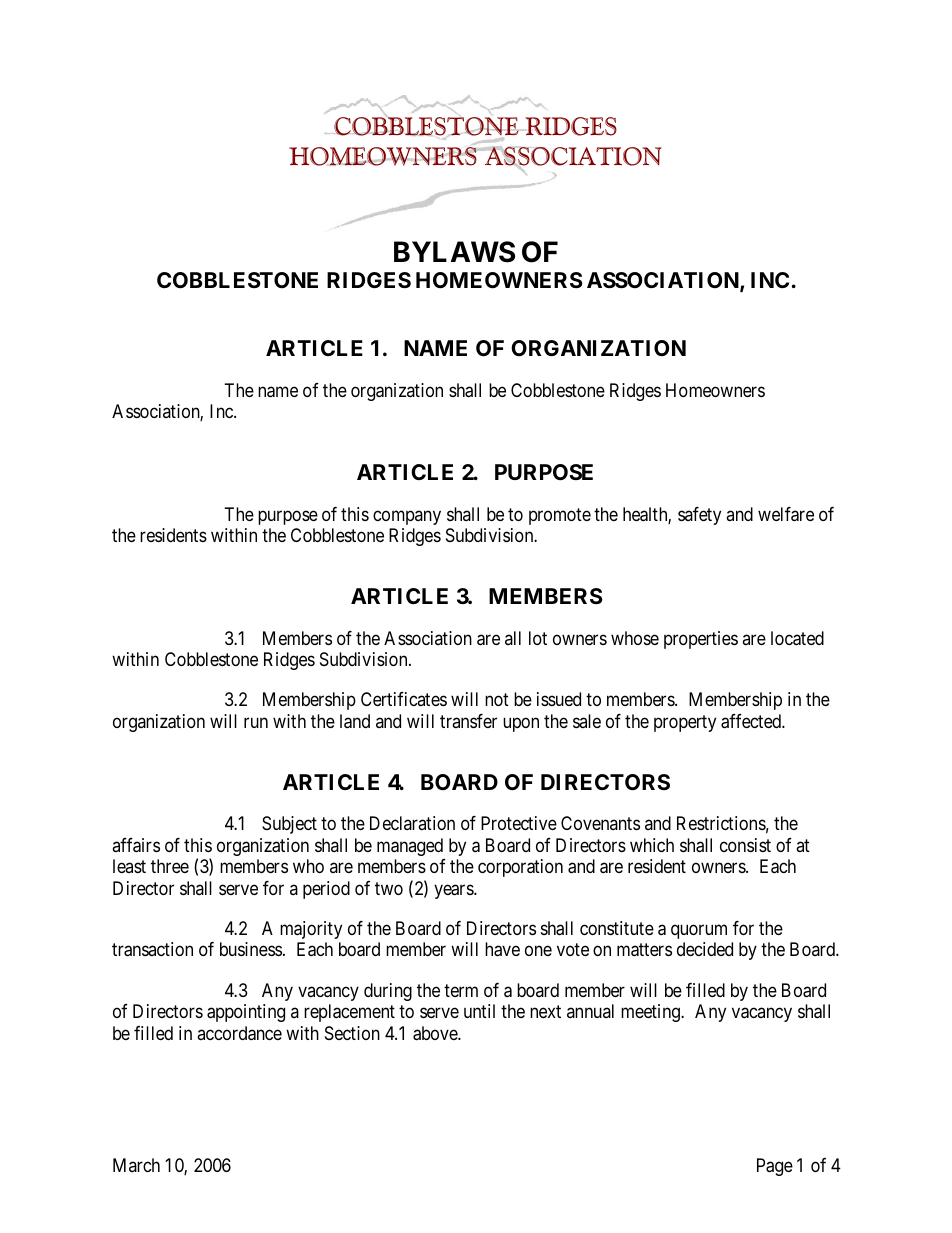 The height and width of the screenshot is (1233, 952). Describe the element at coordinates (701, 640) in the screenshot. I see `properties` at that location.
